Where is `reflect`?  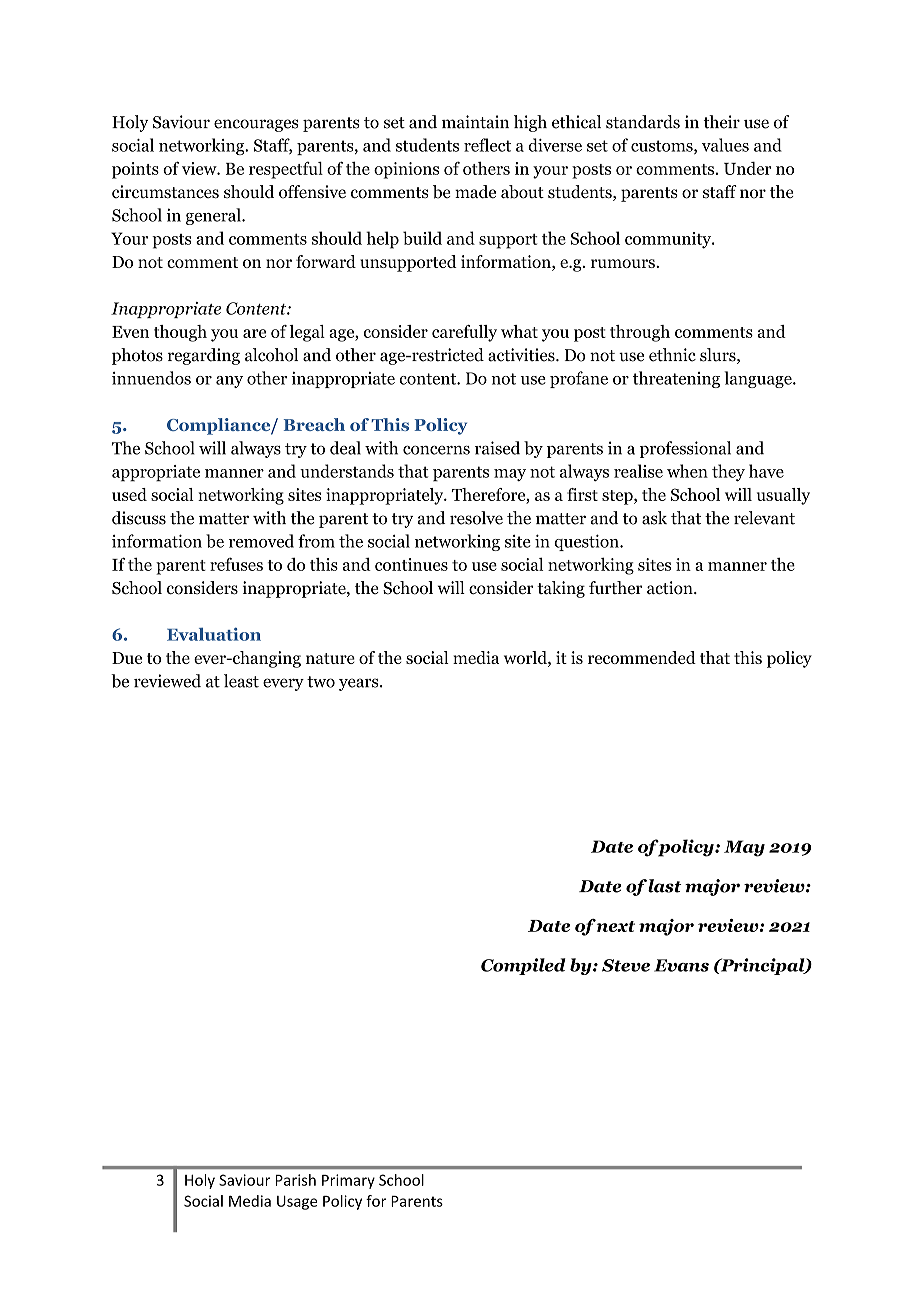
reflect is located at coordinates (487, 145).
